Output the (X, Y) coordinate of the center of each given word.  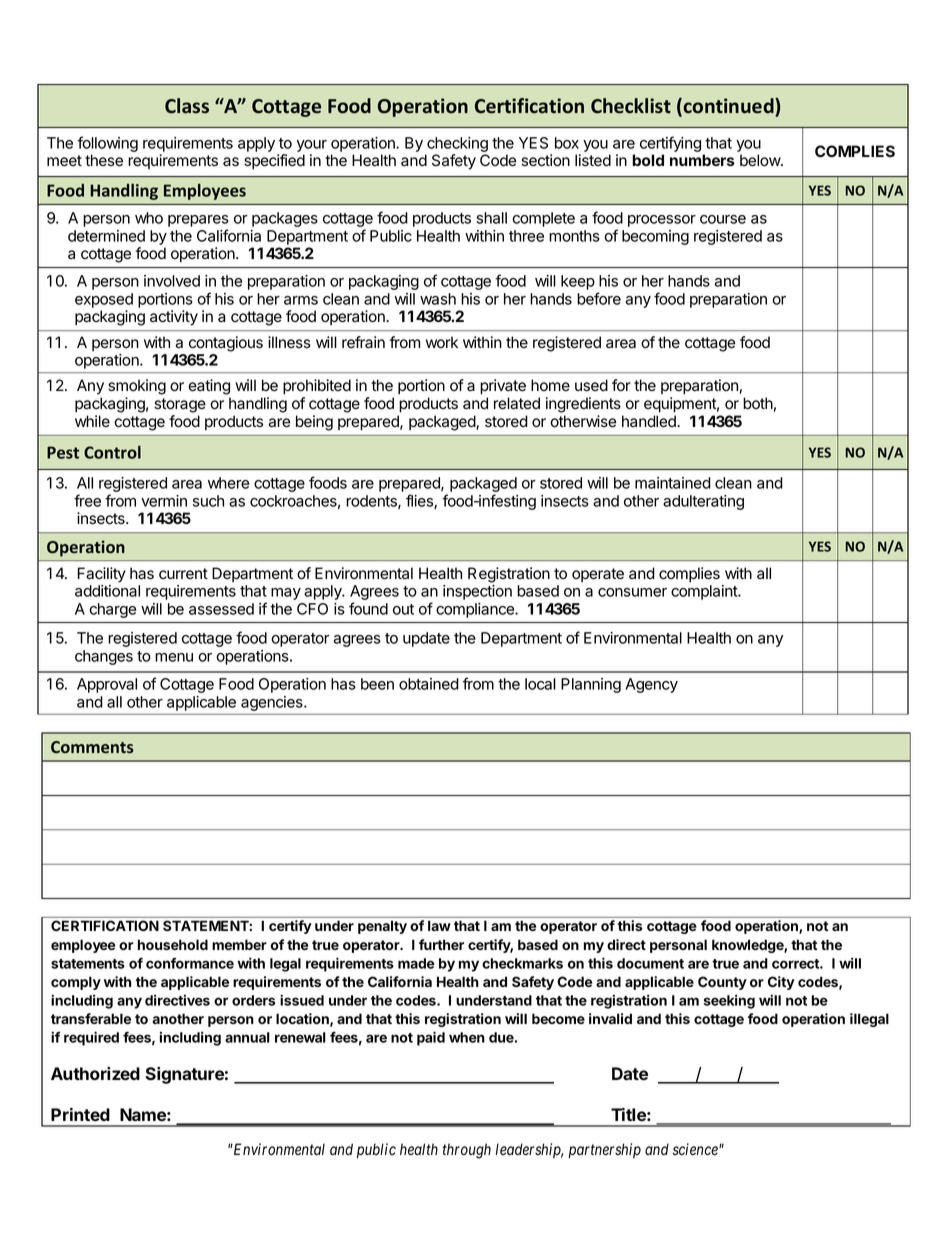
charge (112, 610)
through (467, 1151)
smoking (137, 387)
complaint (705, 592)
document (650, 963)
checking (457, 144)
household (173, 944)
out (403, 609)
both (758, 403)
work (442, 342)
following (107, 144)
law (439, 925)
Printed (80, 1114)
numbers (702, 160)
